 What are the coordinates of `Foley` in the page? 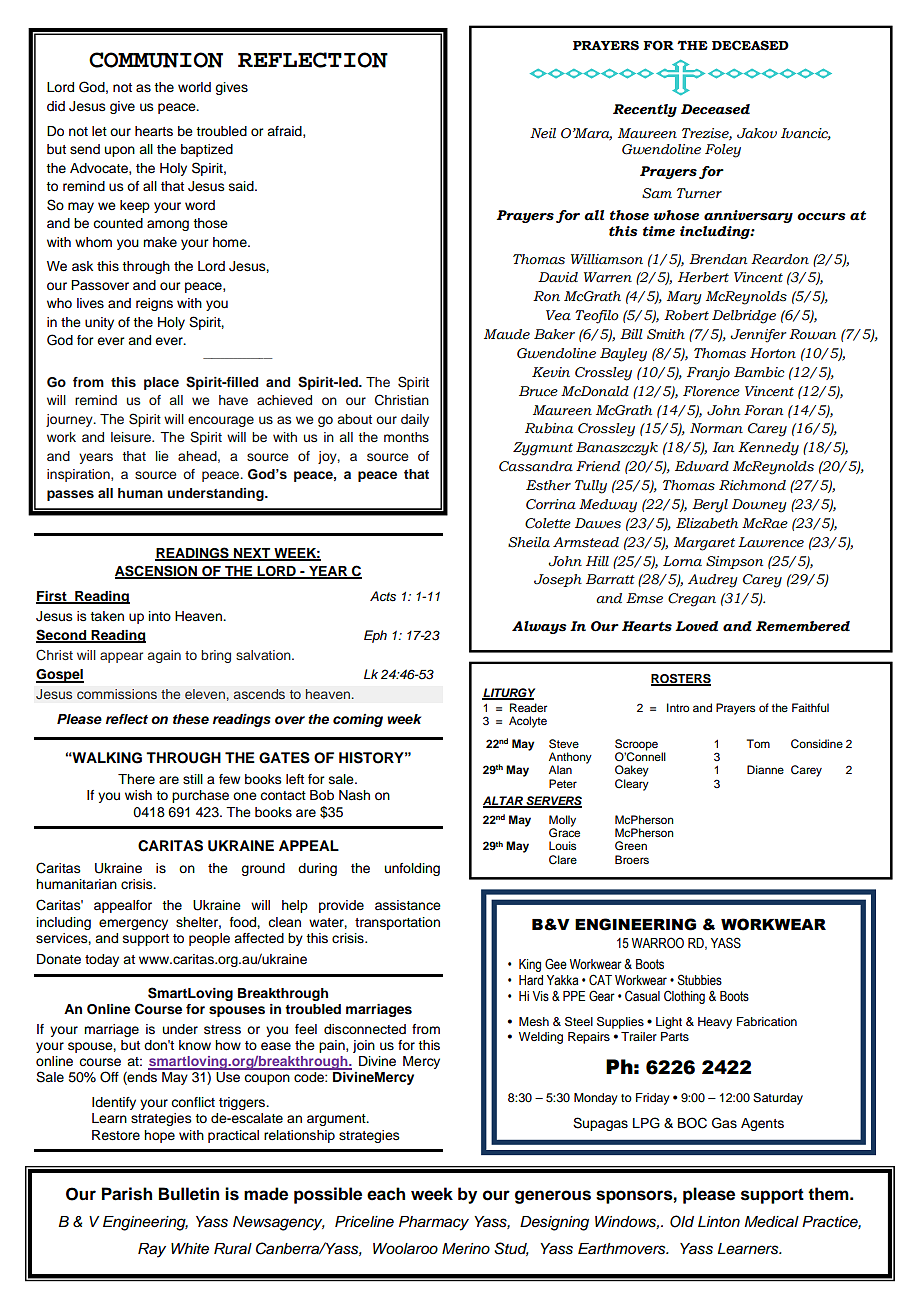 It's located at (723, 151).
